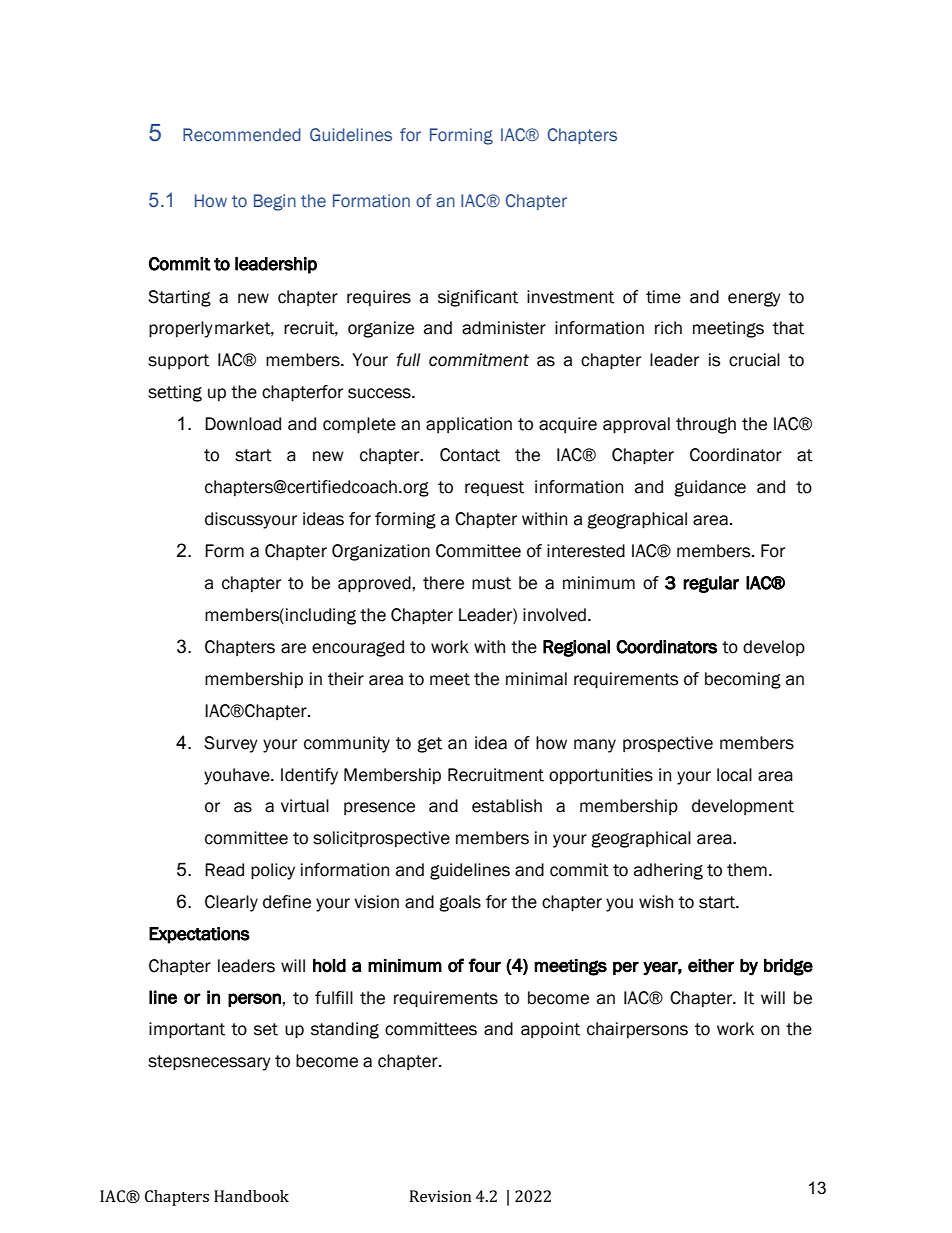  Describe the element at coordinates (754, 299) in the page. I see `energy` at that location.
